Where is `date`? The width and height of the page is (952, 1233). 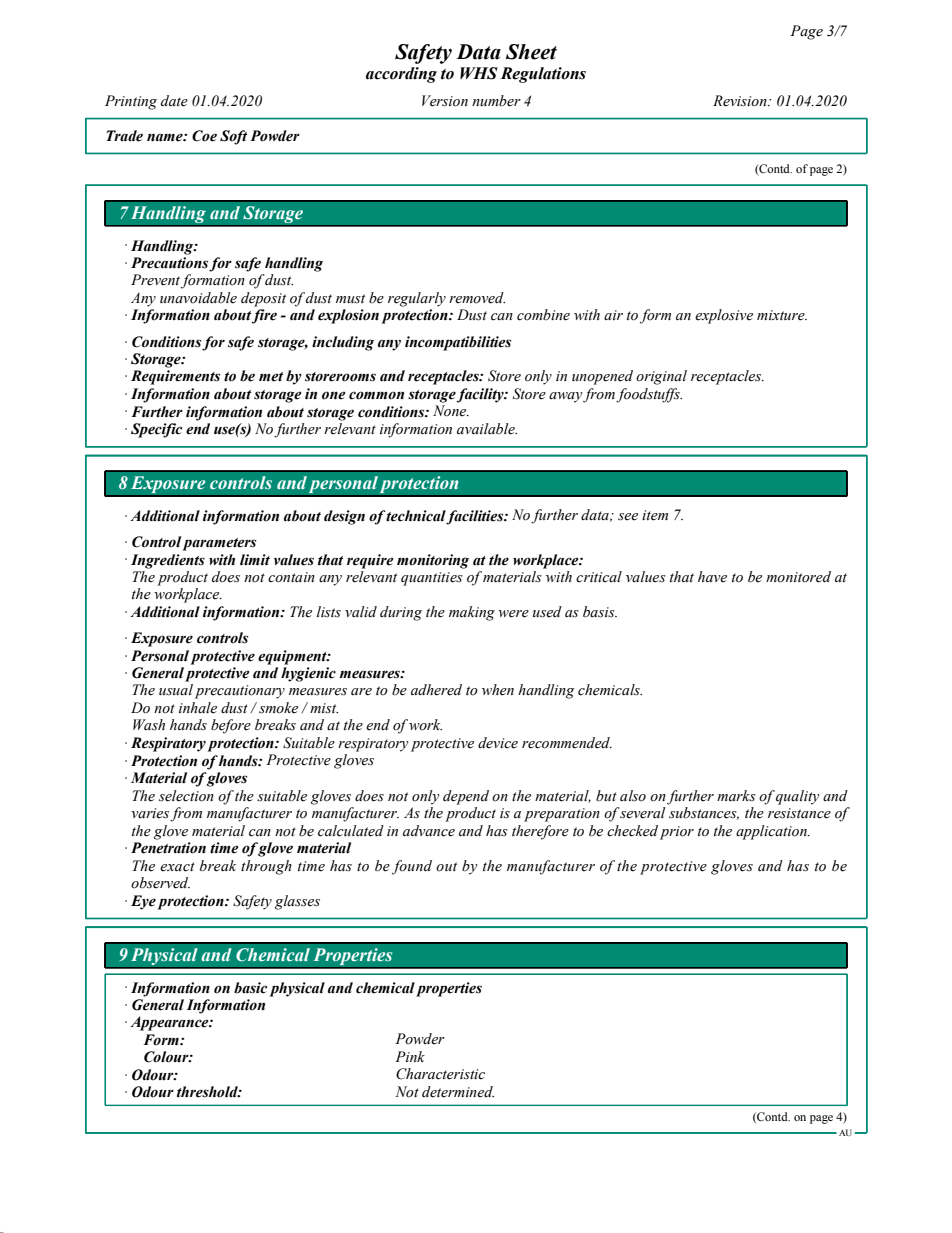
date is located at coordinates (174, 101).
